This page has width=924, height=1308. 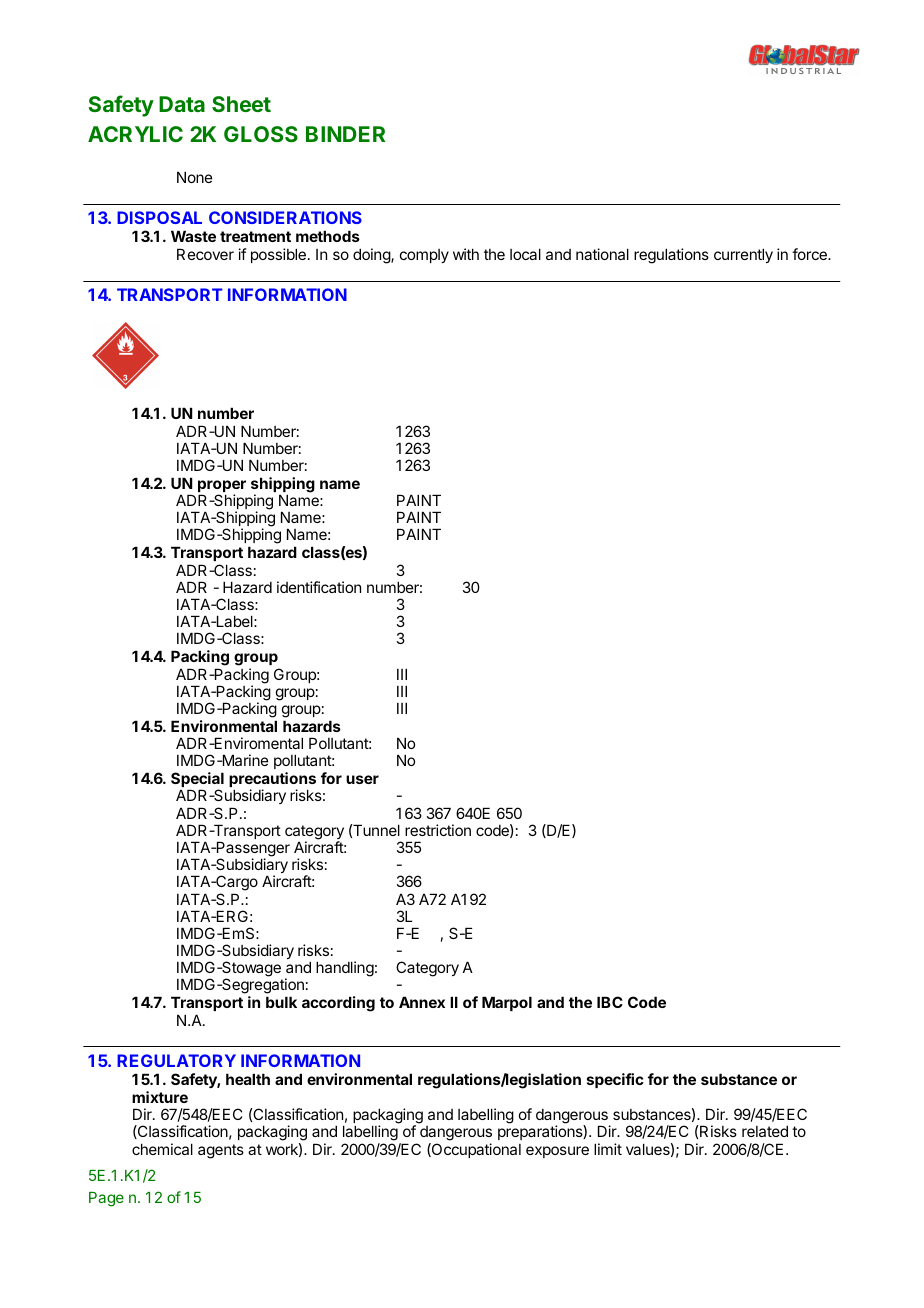 I want to click on agents, so click(x=221, y=1151).
